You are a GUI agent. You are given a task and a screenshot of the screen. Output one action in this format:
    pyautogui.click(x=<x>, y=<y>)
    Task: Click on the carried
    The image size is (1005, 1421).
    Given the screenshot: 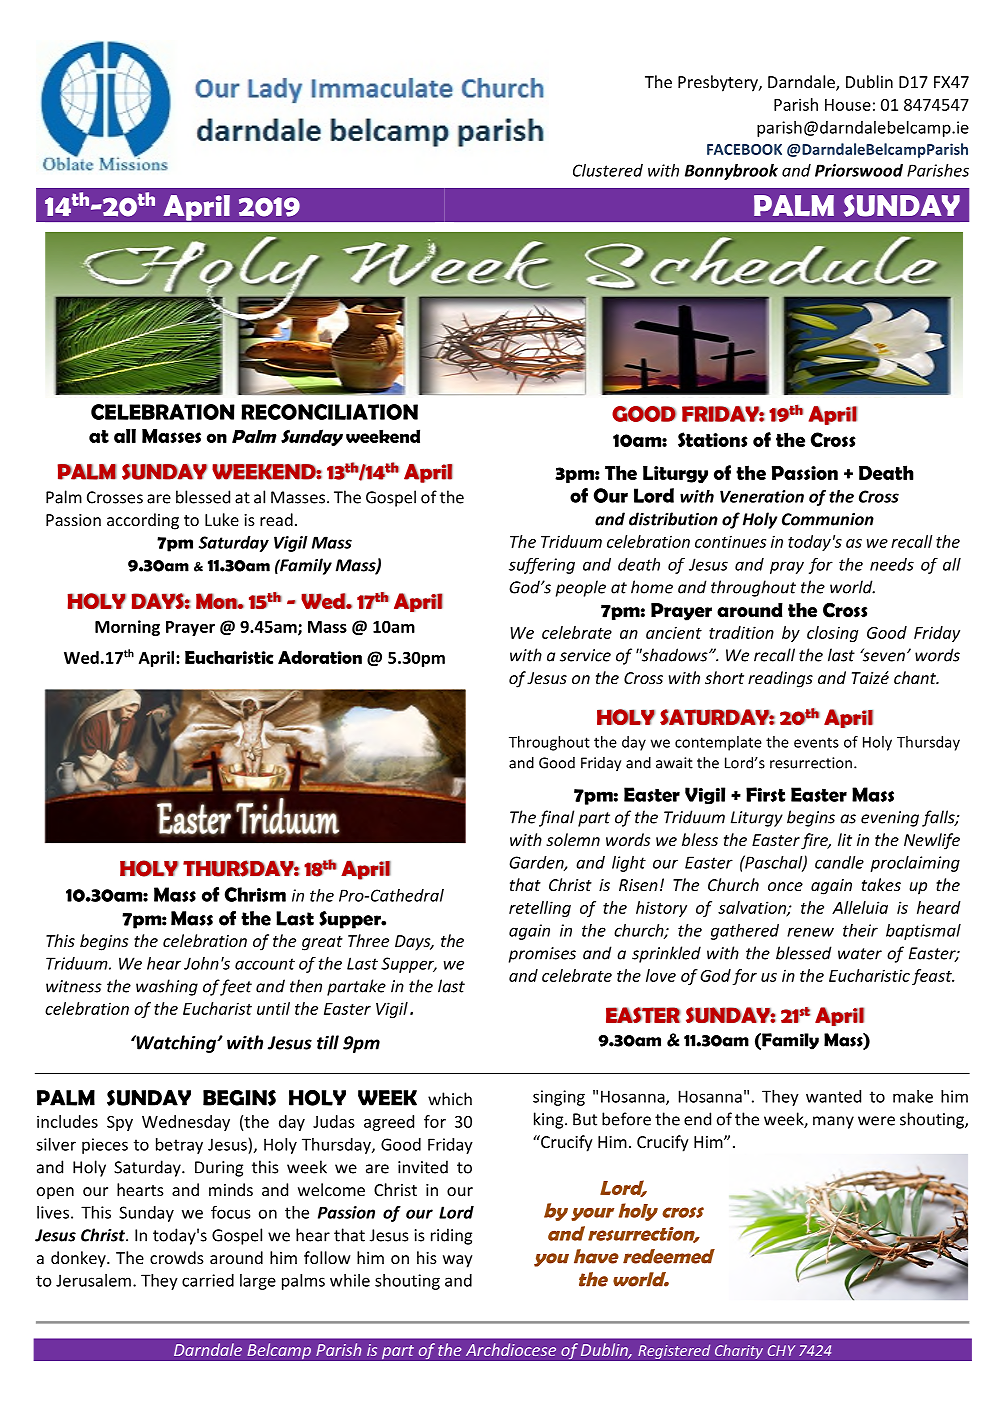 What is the action you would take?
    pyautogui.click(x=208, y=1280)
